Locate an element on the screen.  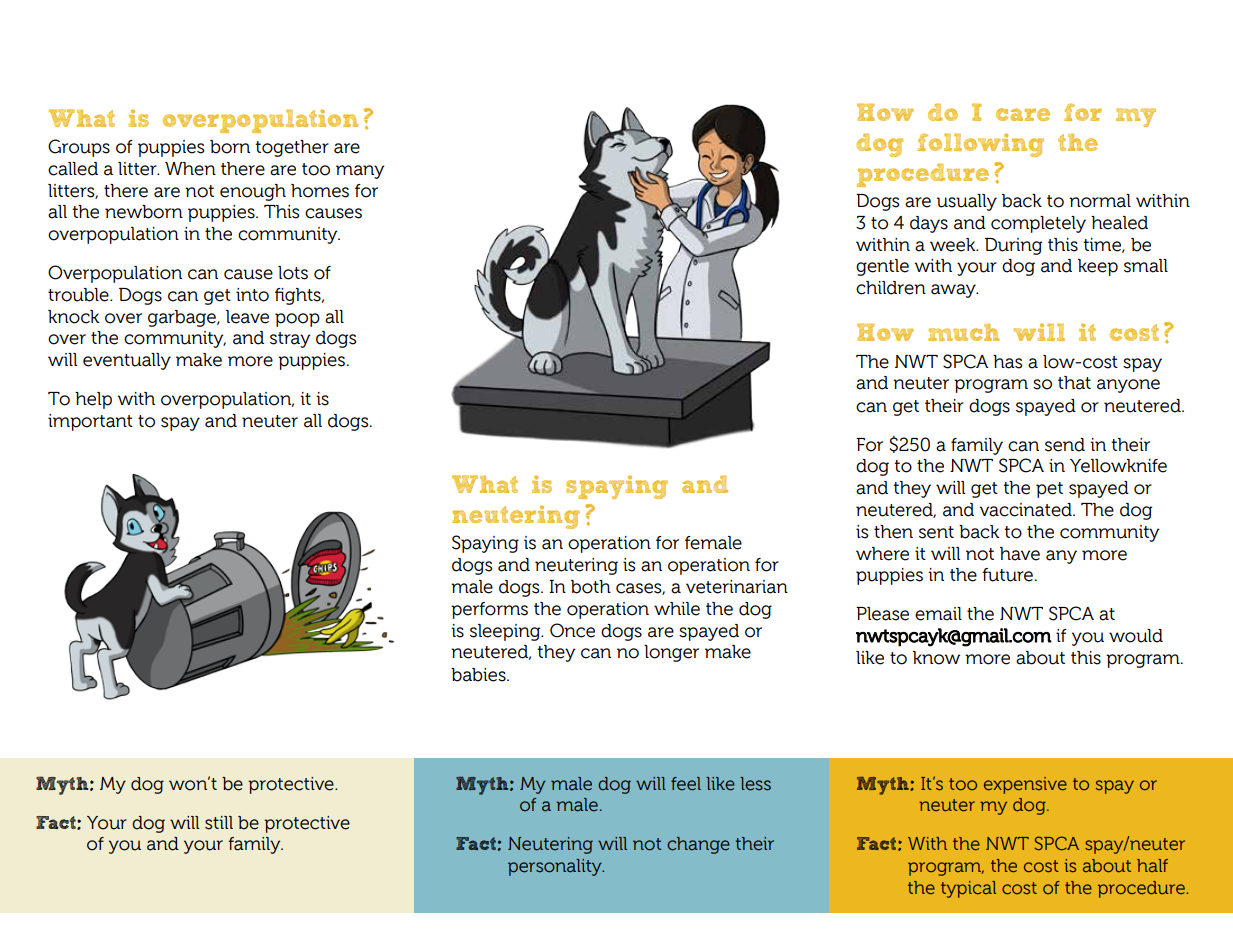
important is located at coordinates (90, 422).
